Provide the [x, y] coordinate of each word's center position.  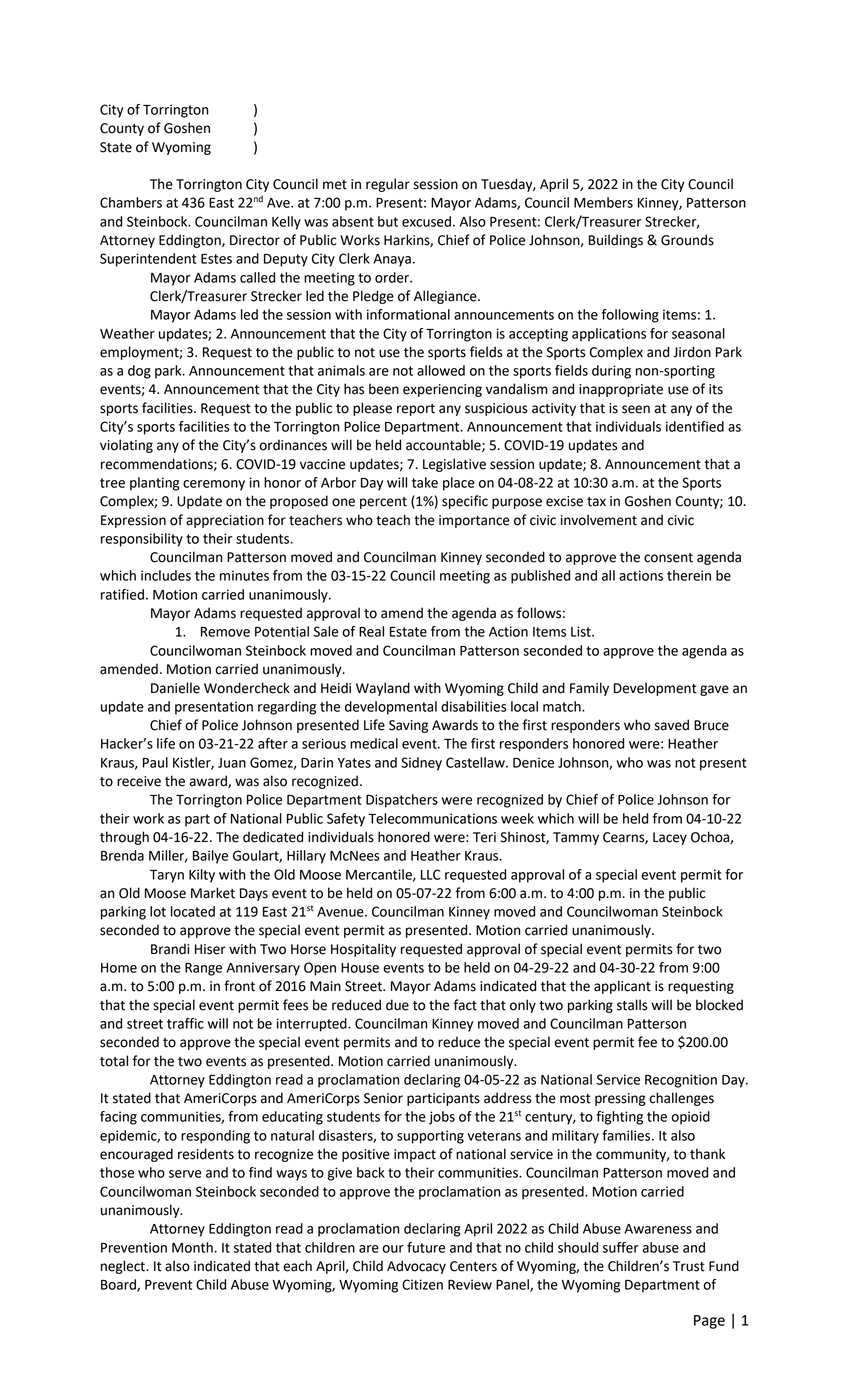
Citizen [422, 1284]
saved [672, 725]
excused [426, 221]
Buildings [616, 241]
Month [193, 1247]
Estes [216, 259]
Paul [155, 762]
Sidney [421, 764]
